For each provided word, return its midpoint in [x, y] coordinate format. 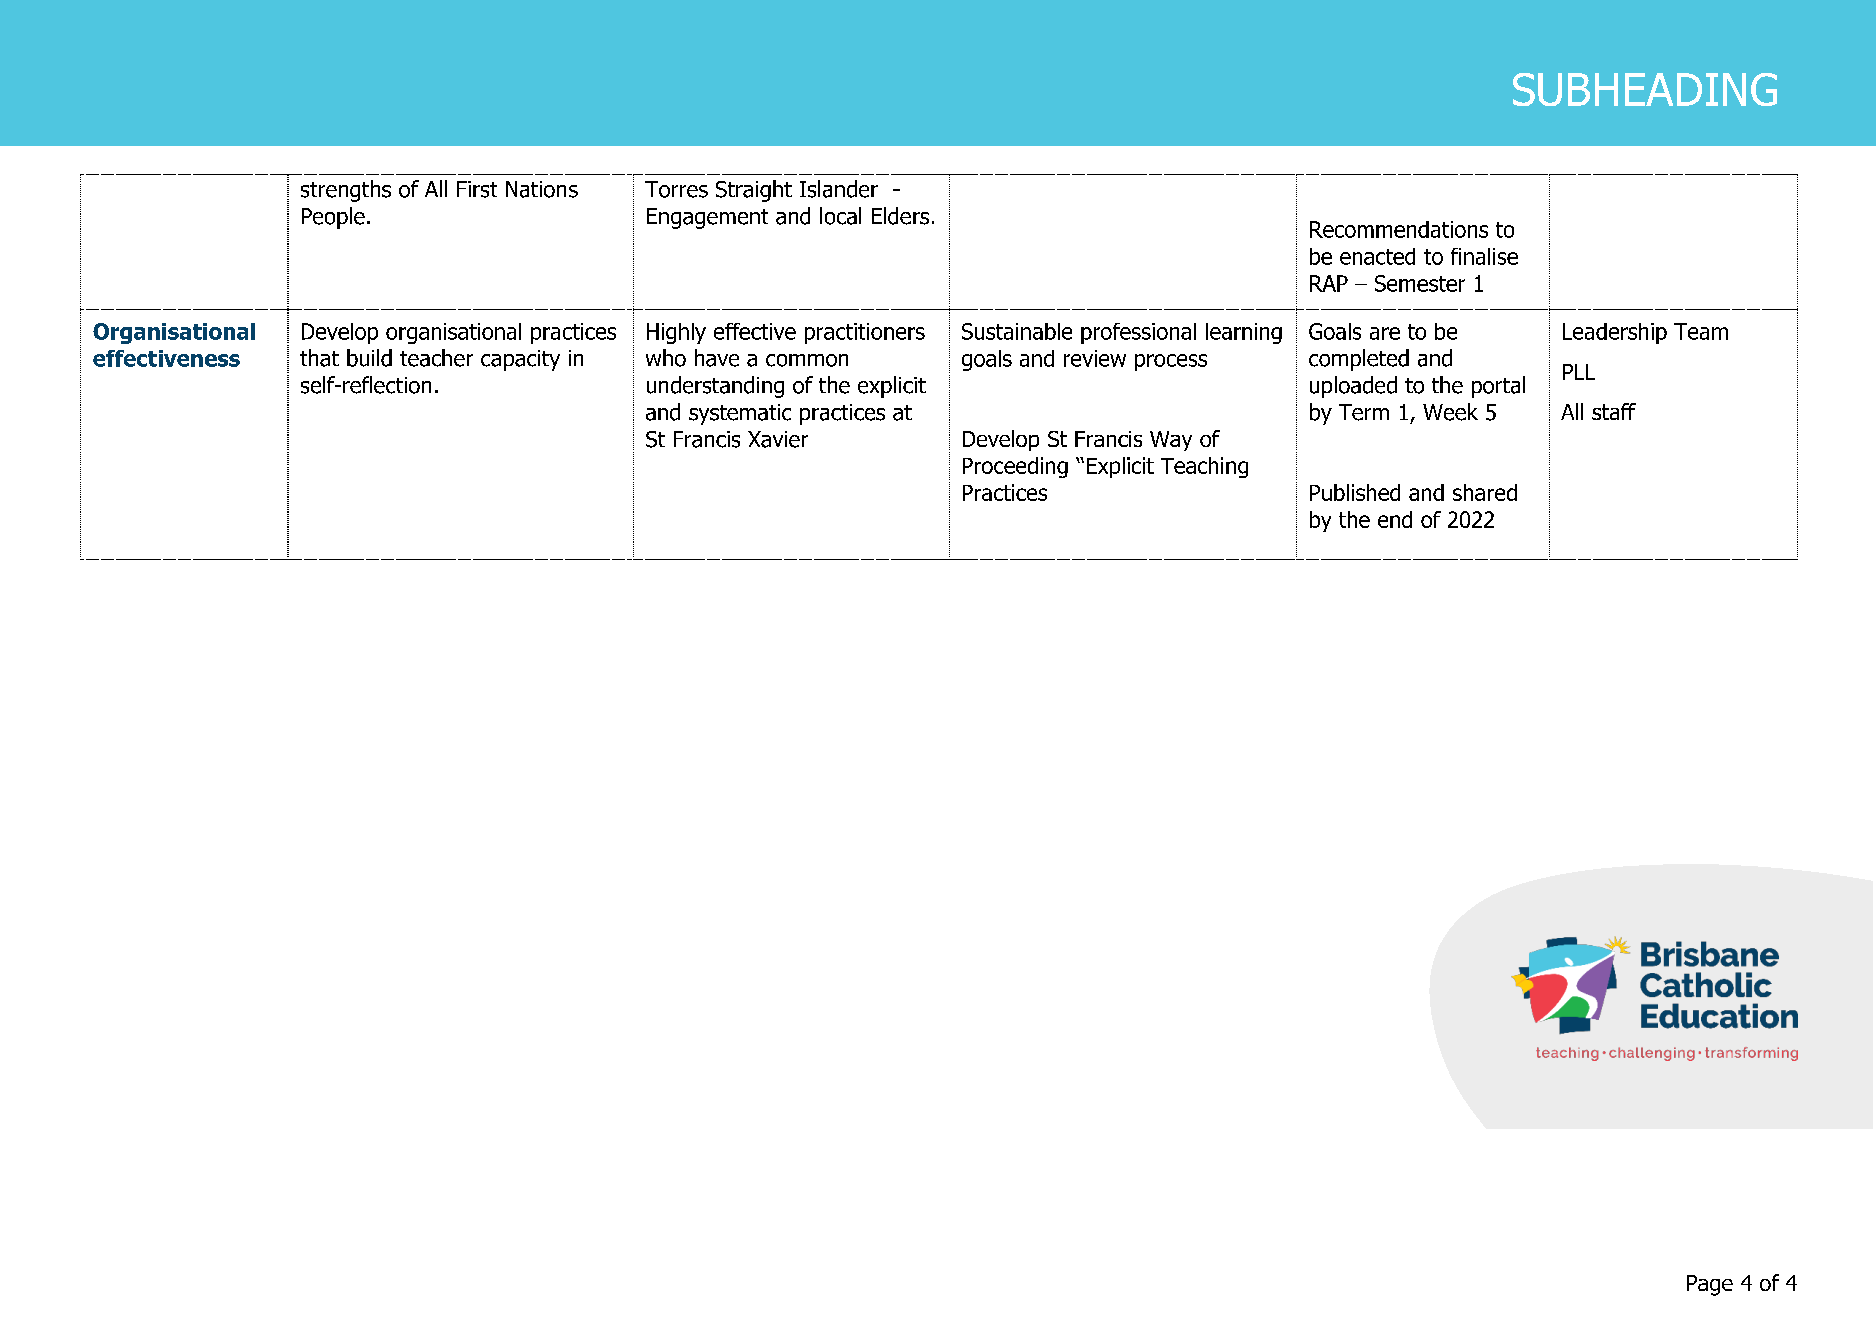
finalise [1484, 256]
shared [1485, 492]
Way [1171, 441]
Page [1710, 1285]
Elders [900, 216]
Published [1355, 492]
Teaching [1204, 467]
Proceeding [1015, 467]
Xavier [778, 439]
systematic [740, 414]
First [477, 189]
